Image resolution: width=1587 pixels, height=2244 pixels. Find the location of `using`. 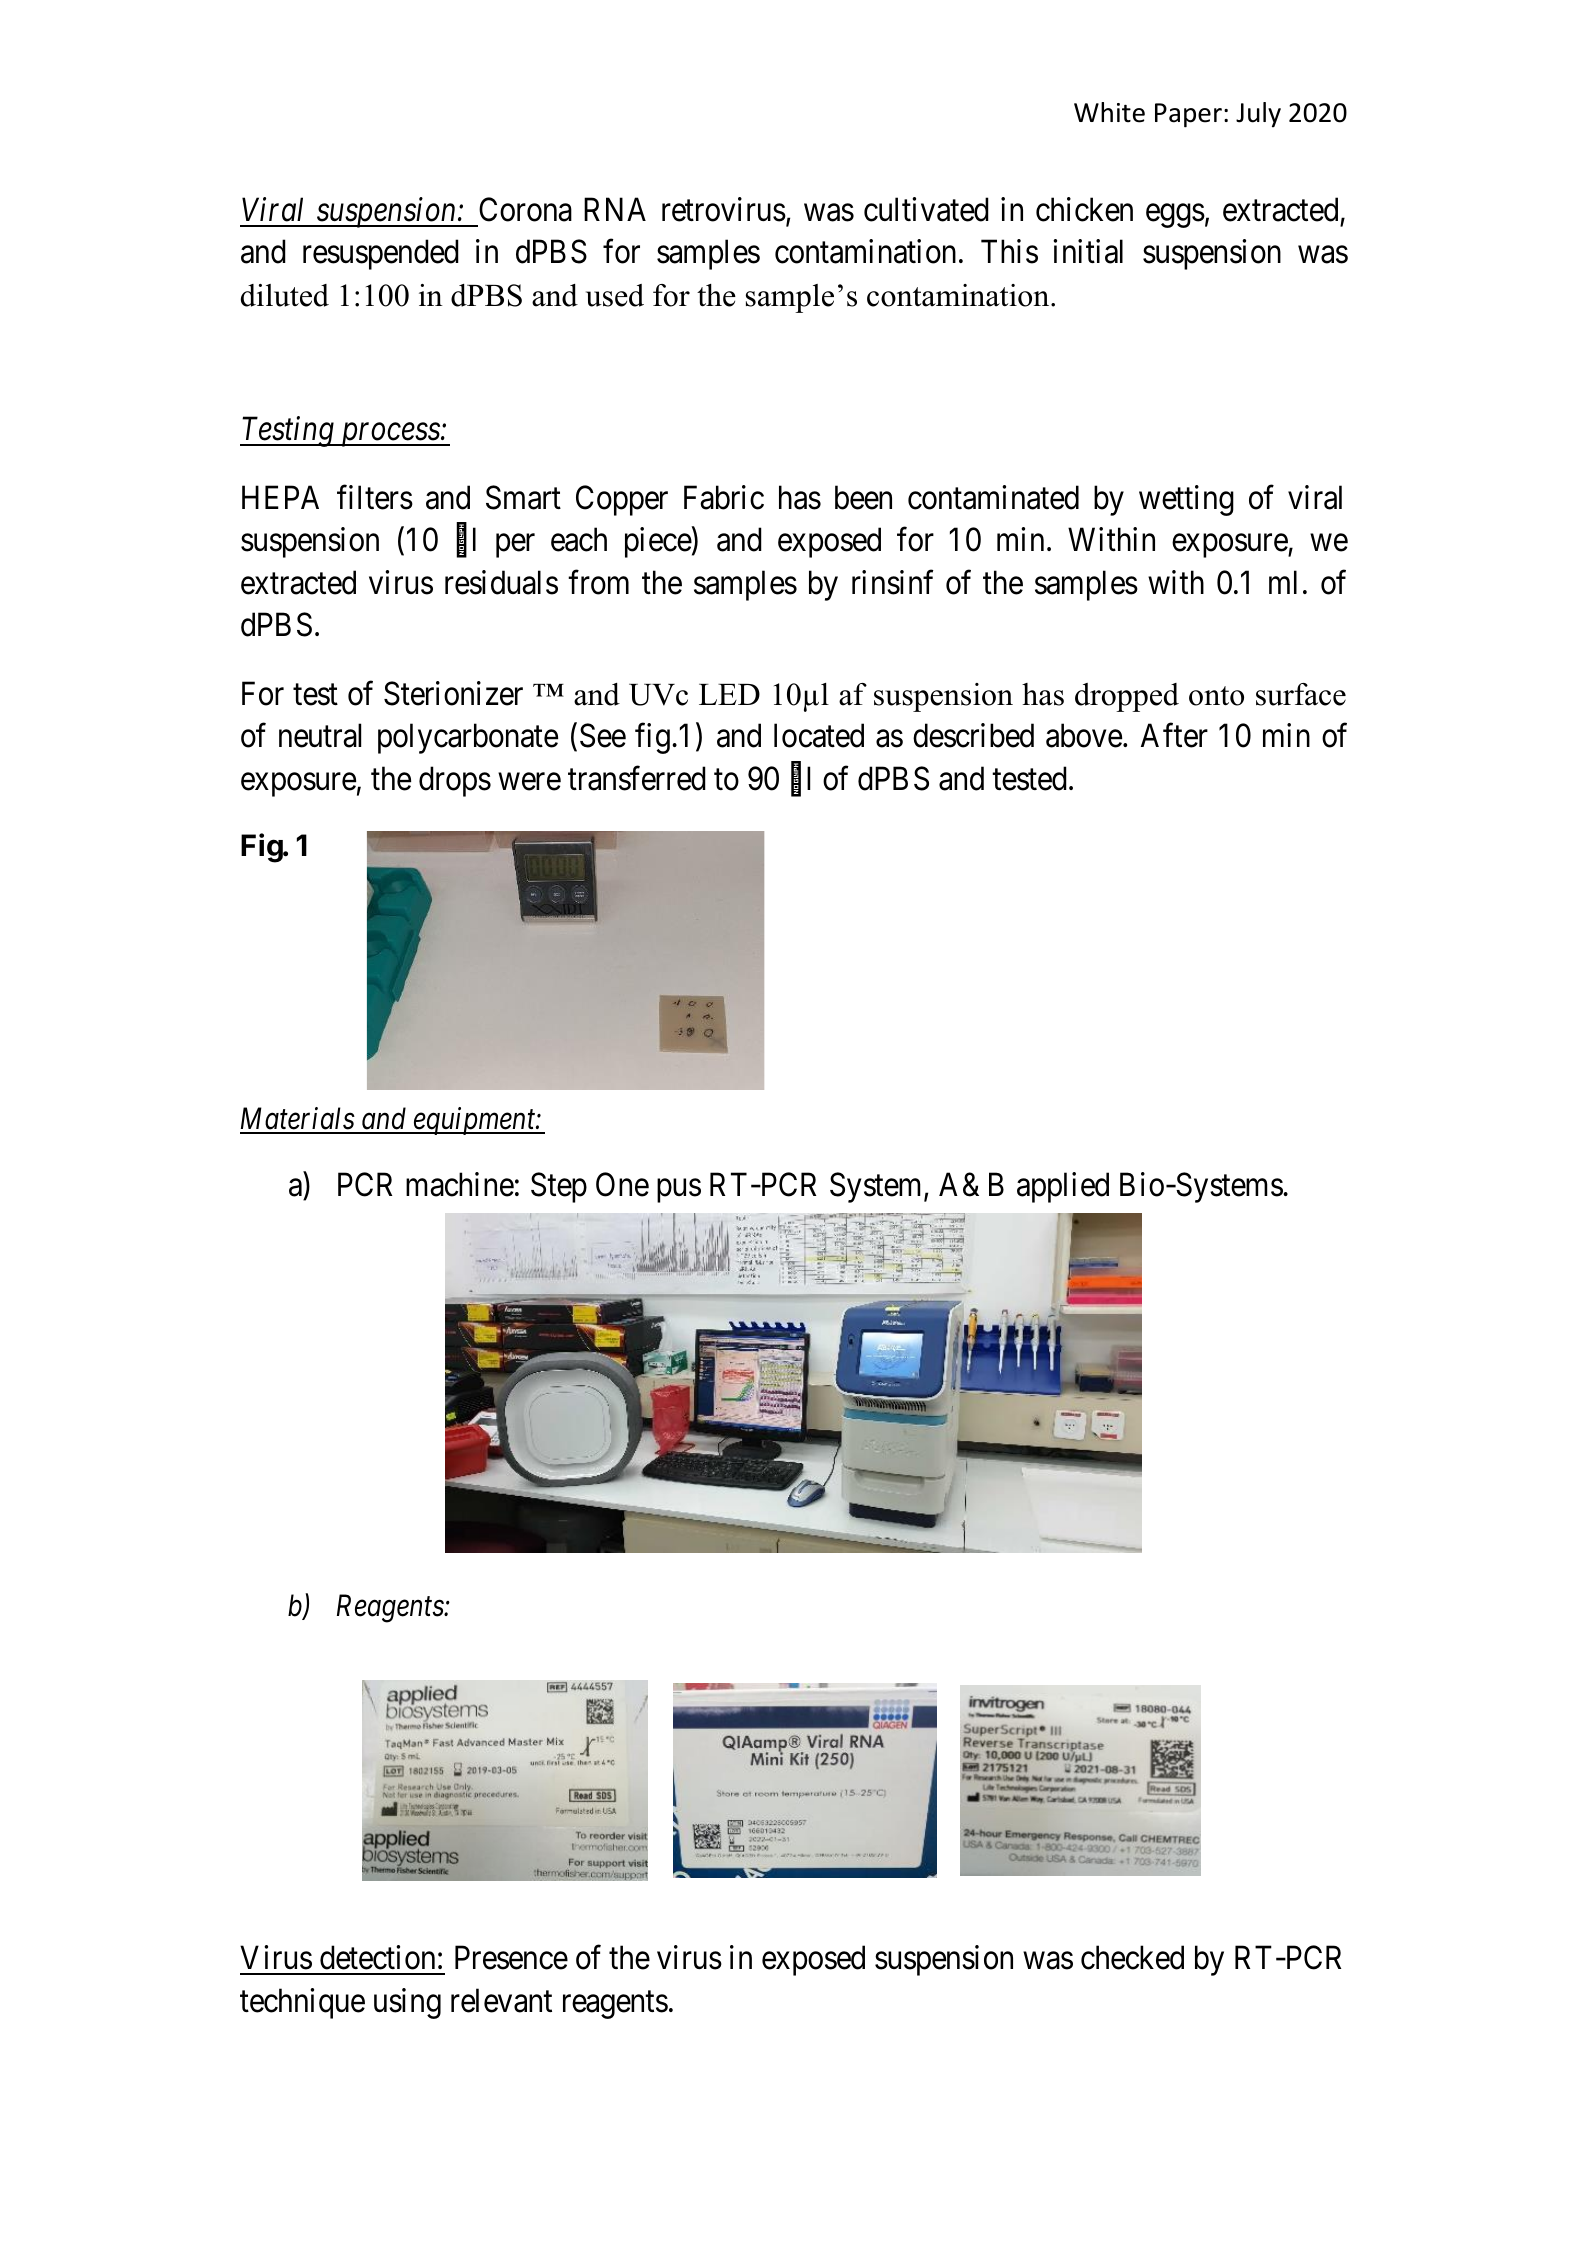

using is located at coordinates (407, 2003).
